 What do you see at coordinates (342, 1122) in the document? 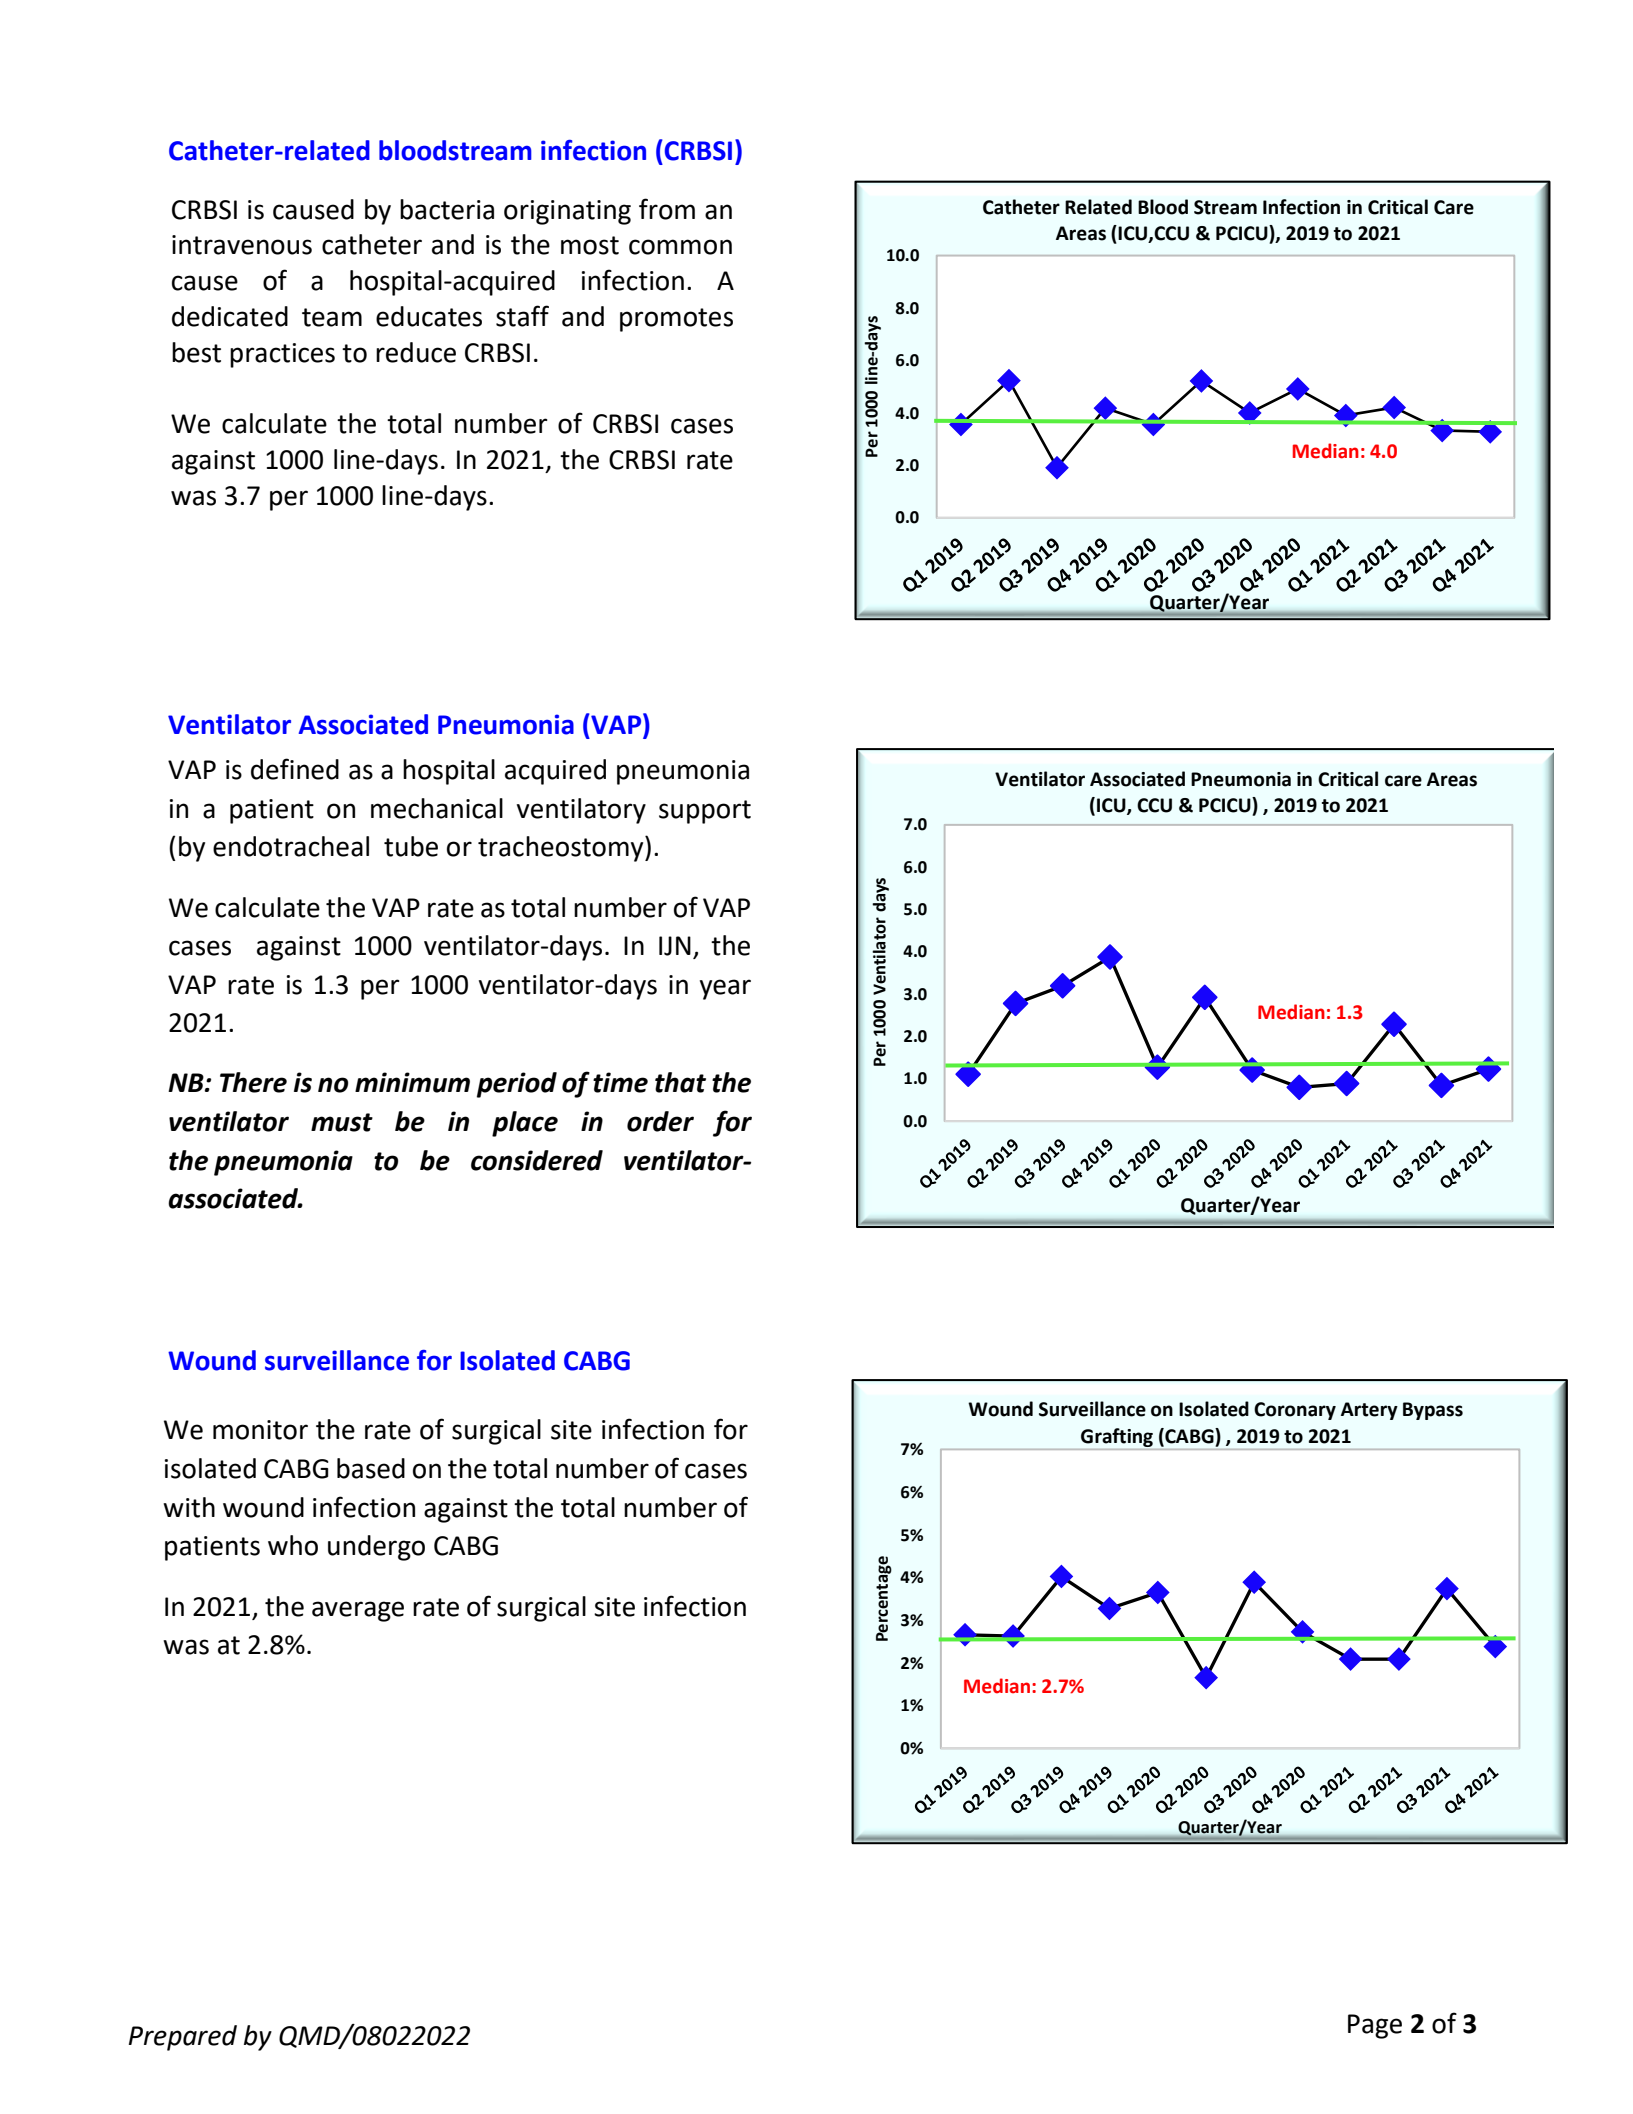
I see `must` at bounding box center [342, 1122].
